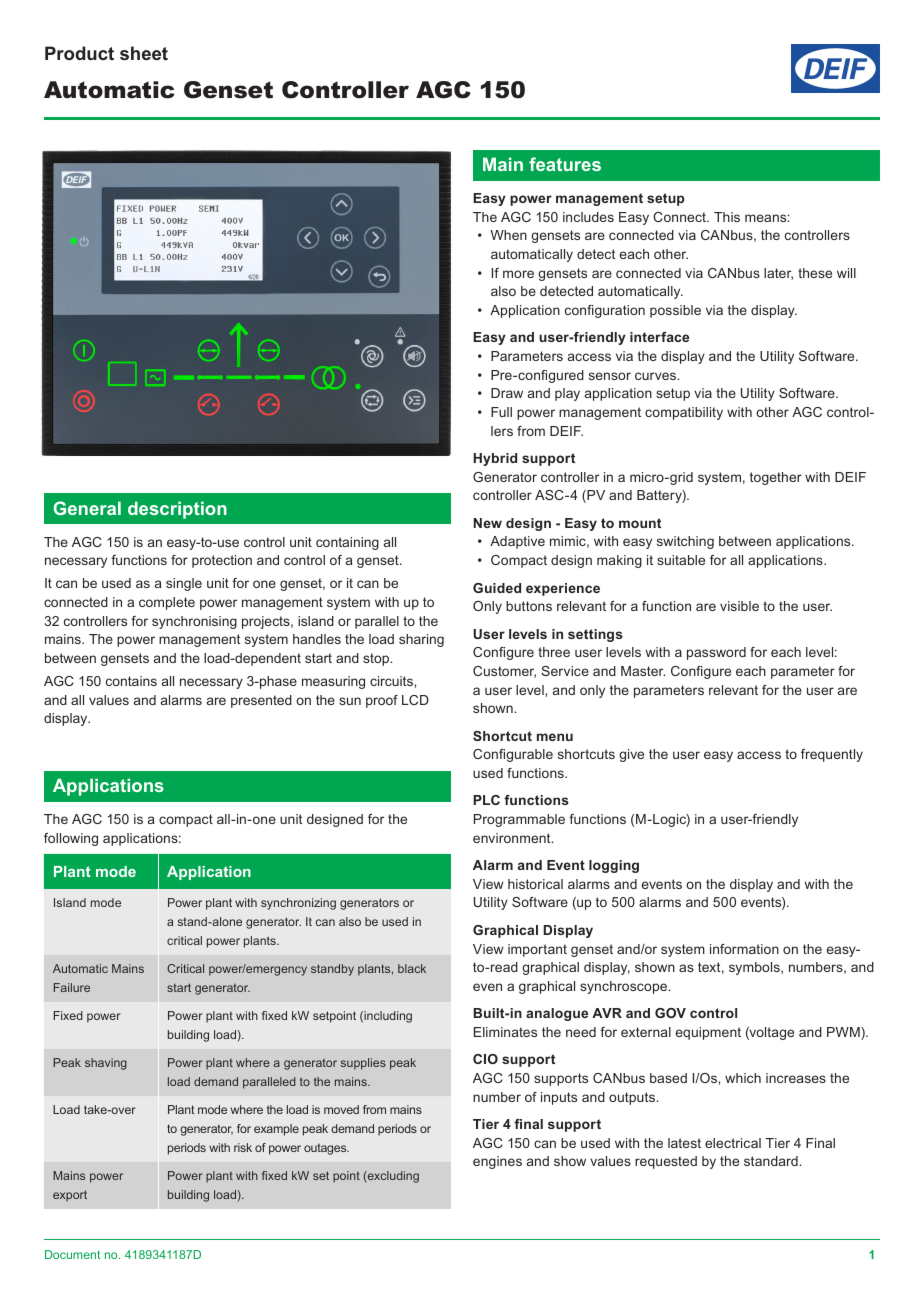 Image resolution: width=924 pixels, height=1308 pixels. What do you see at coordinates (776, 478) in the image?
I see `together` at bounding box center [776, 478].
